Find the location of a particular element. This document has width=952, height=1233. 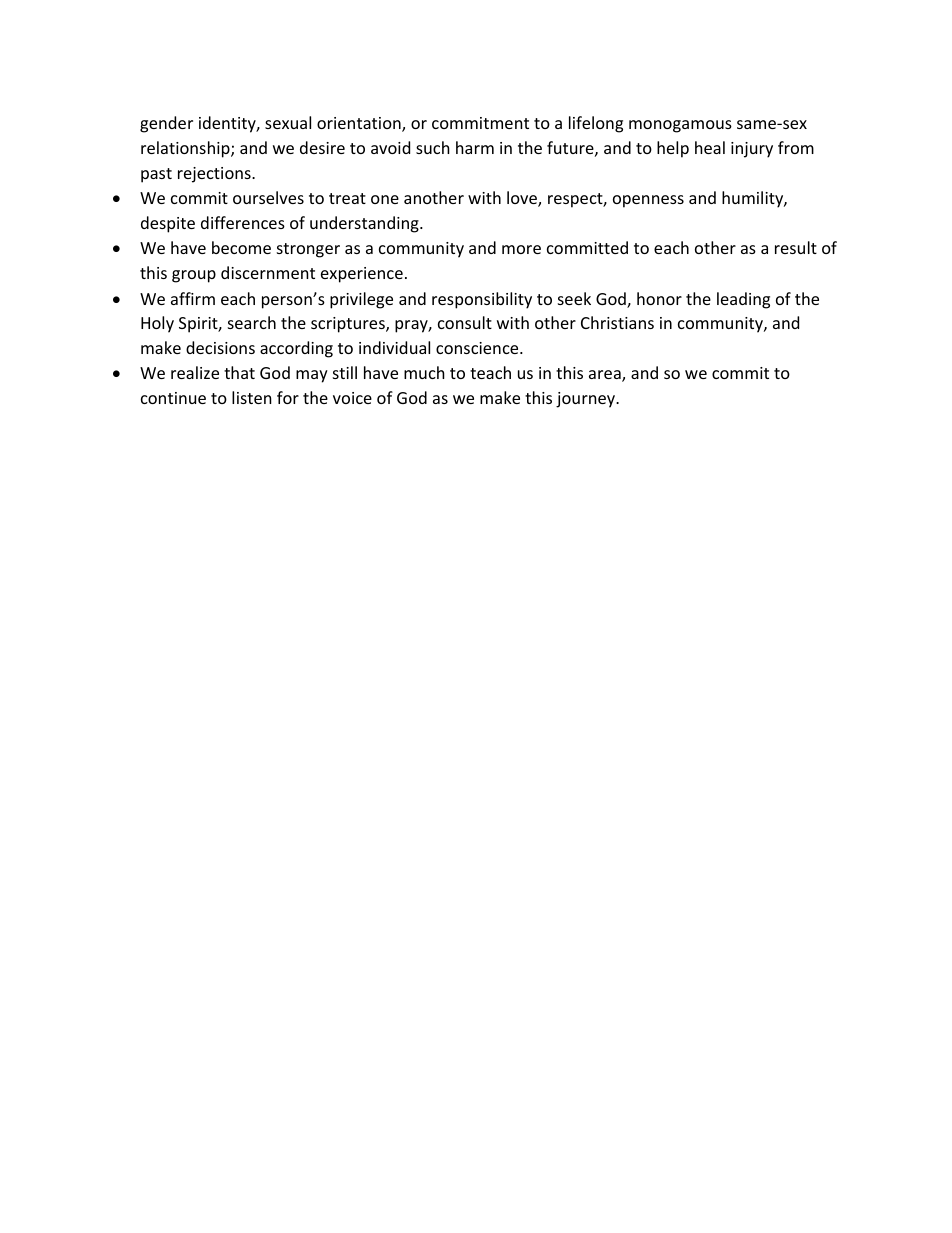

harm is located at coordinates (475, 147).
